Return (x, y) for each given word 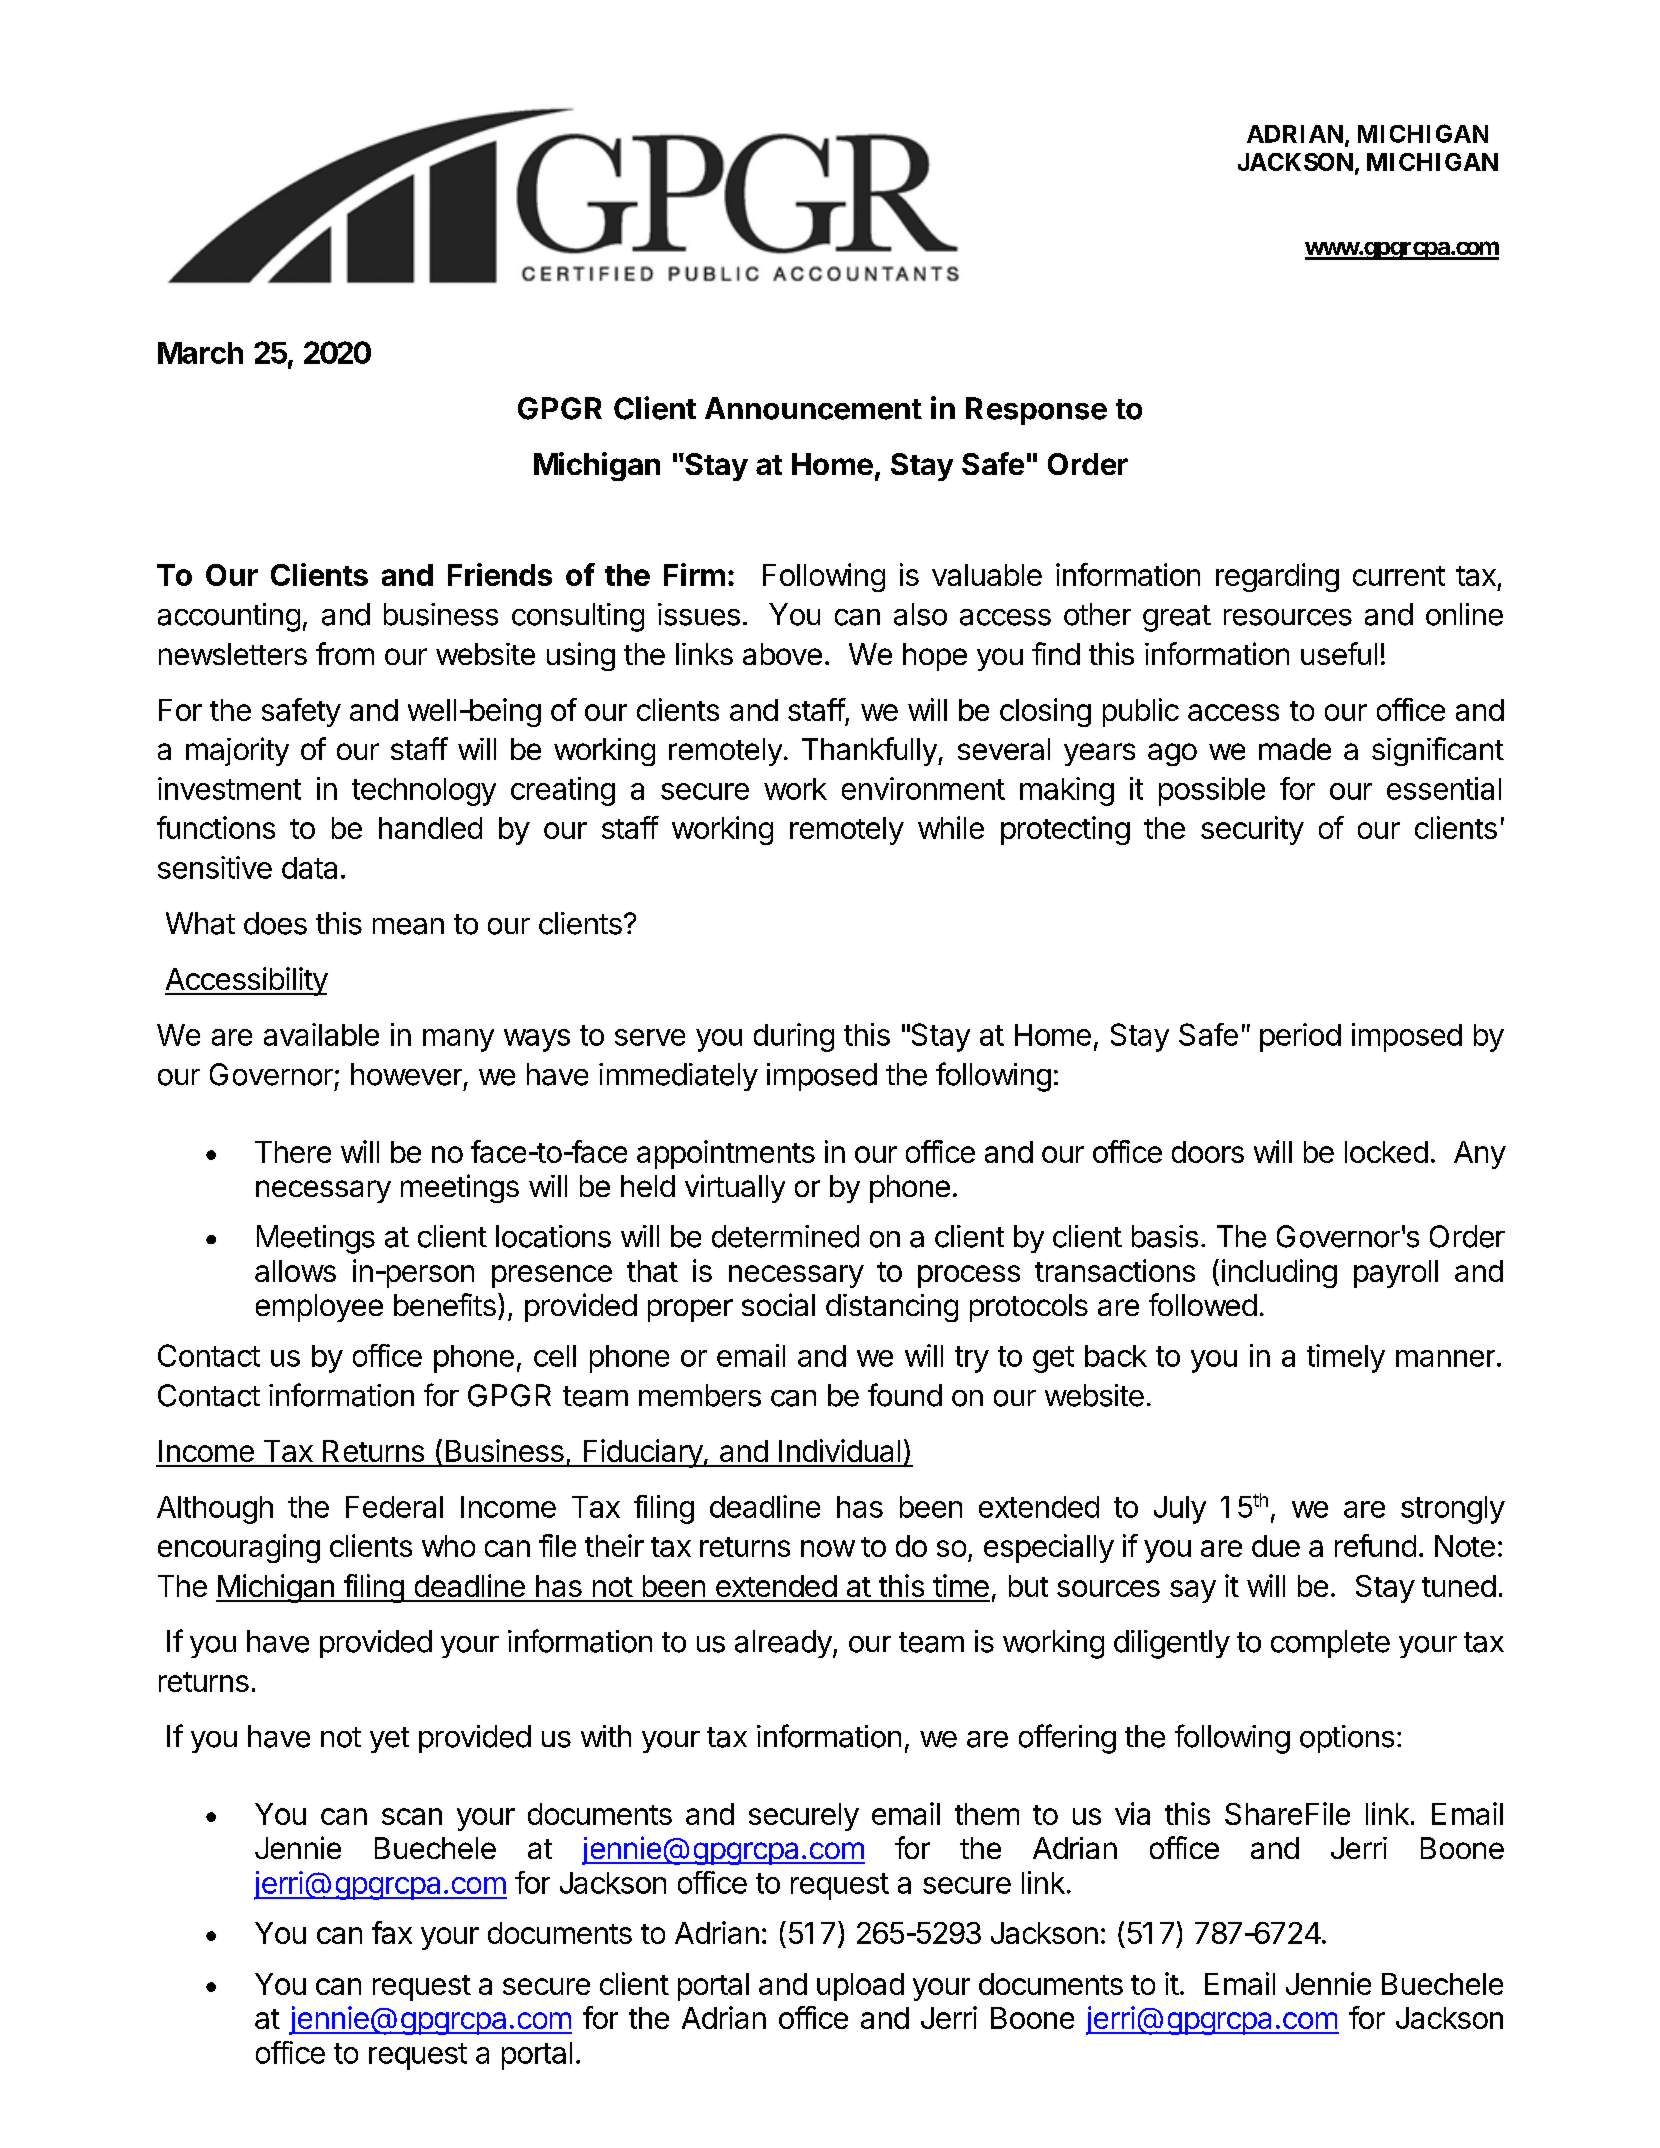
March (200, 353)
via (1132, 1813)
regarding (1277, 577)
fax (392, 1932)
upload (860, 1987)
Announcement (813, 408)
